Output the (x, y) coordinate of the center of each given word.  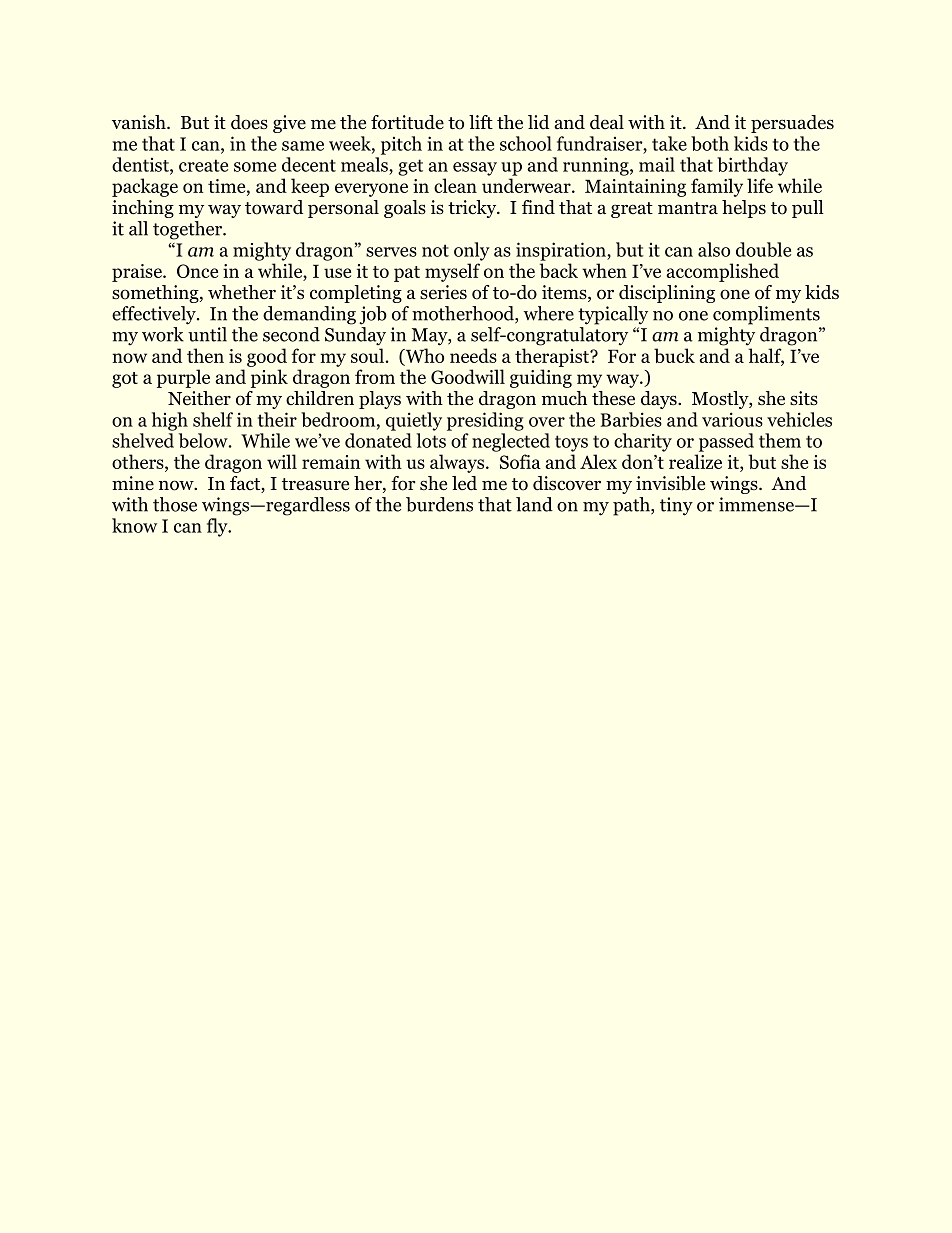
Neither (199, 398)
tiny (676, 506)
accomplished (722, 272)
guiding (541, 378)
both (710, 143)
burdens (439, 504)
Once (197, 271)
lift (481, 122)
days (660, 400)
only (472, 251)
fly (218, 527)
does (249, 122)
